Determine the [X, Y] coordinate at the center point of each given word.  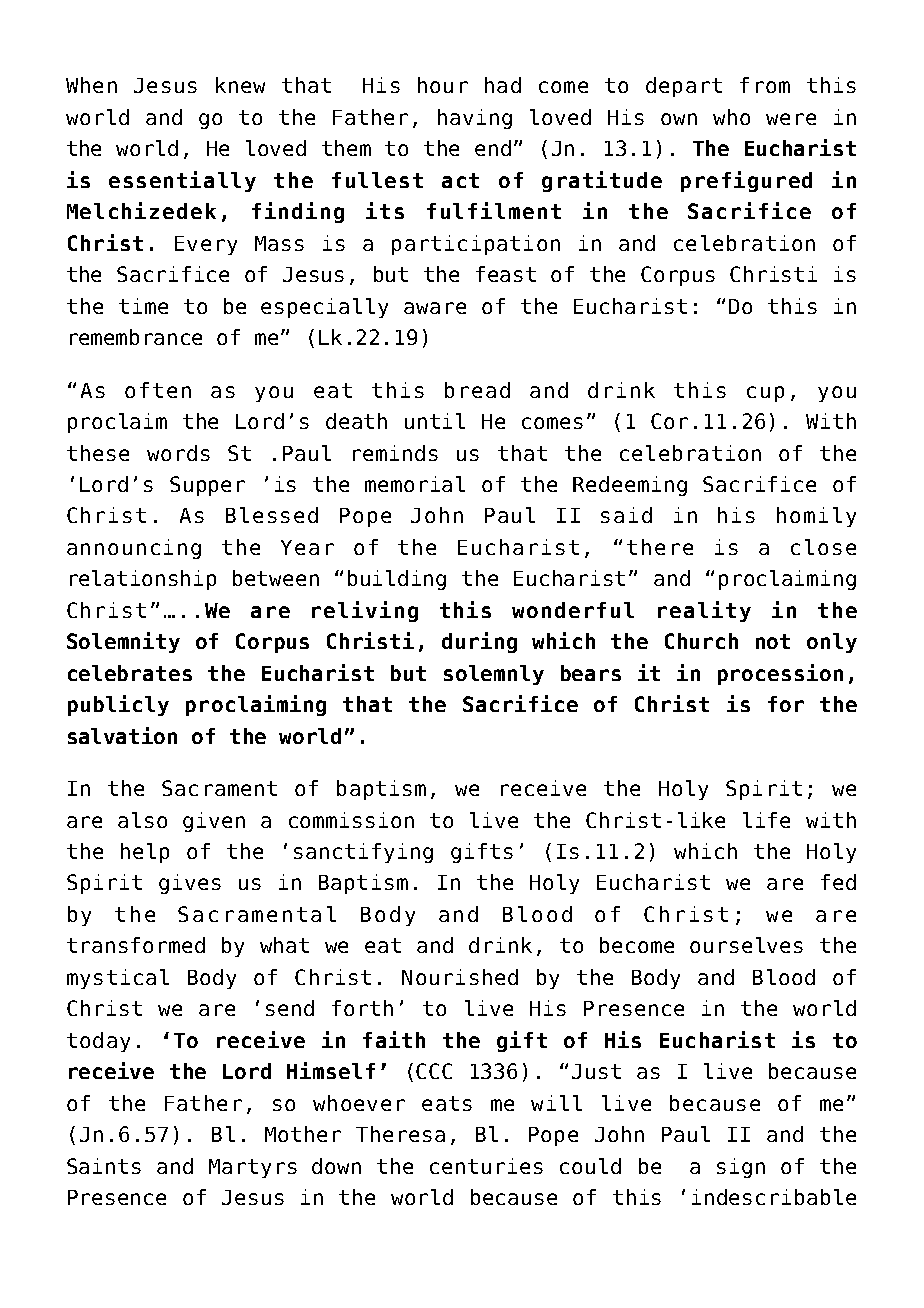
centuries [486, 1166]
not [773, 641]
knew [240, 85]
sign [741, 1168]
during [479, 642]
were [791, 119]
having [475, 119]
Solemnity [123, 642]
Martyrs [253, 1168]
